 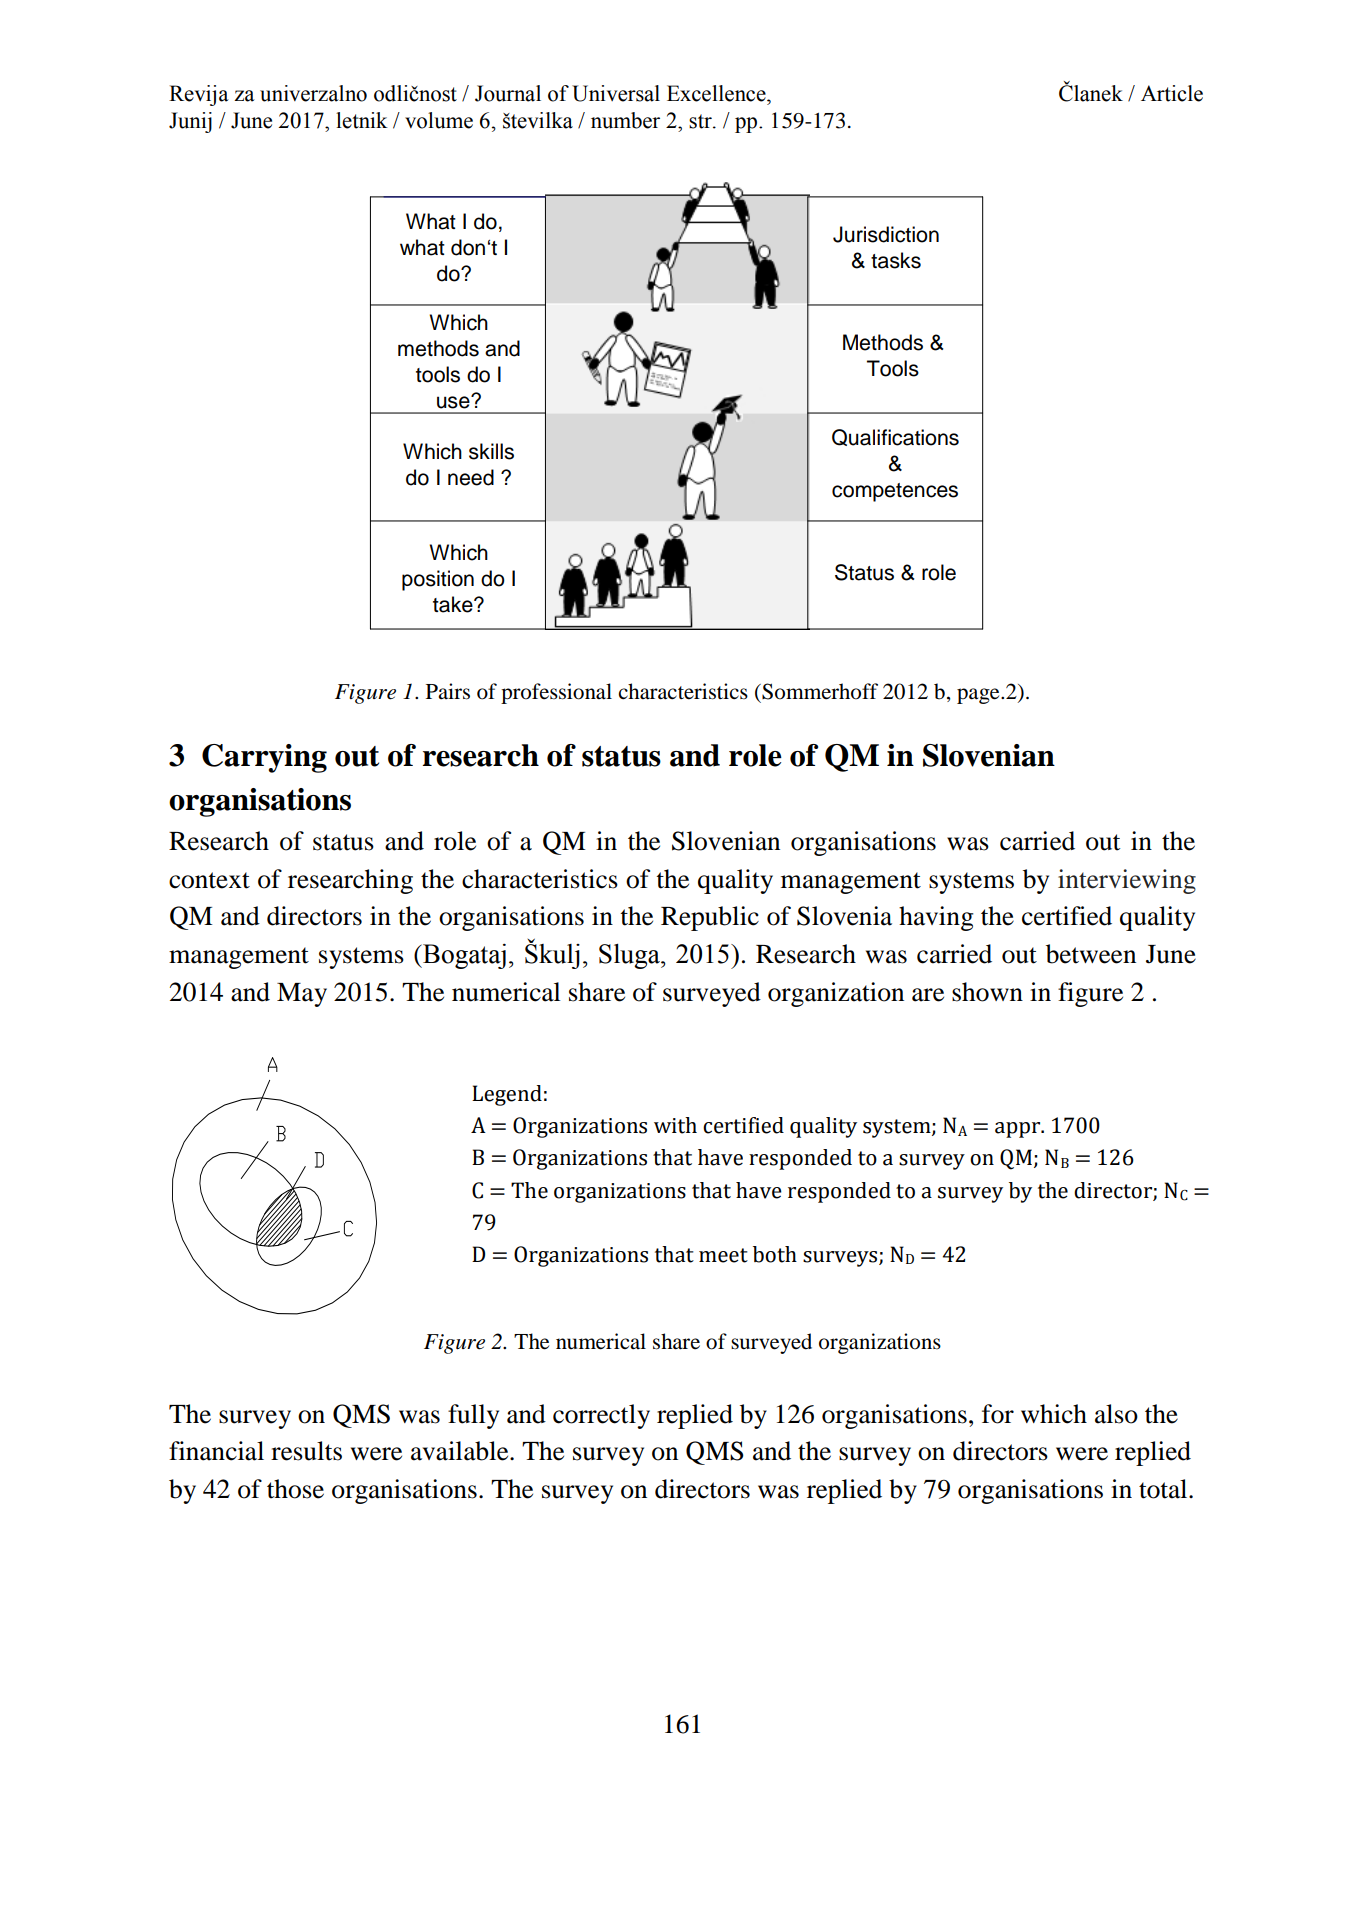 I want to click on results, so click(x=306, y=1451).
